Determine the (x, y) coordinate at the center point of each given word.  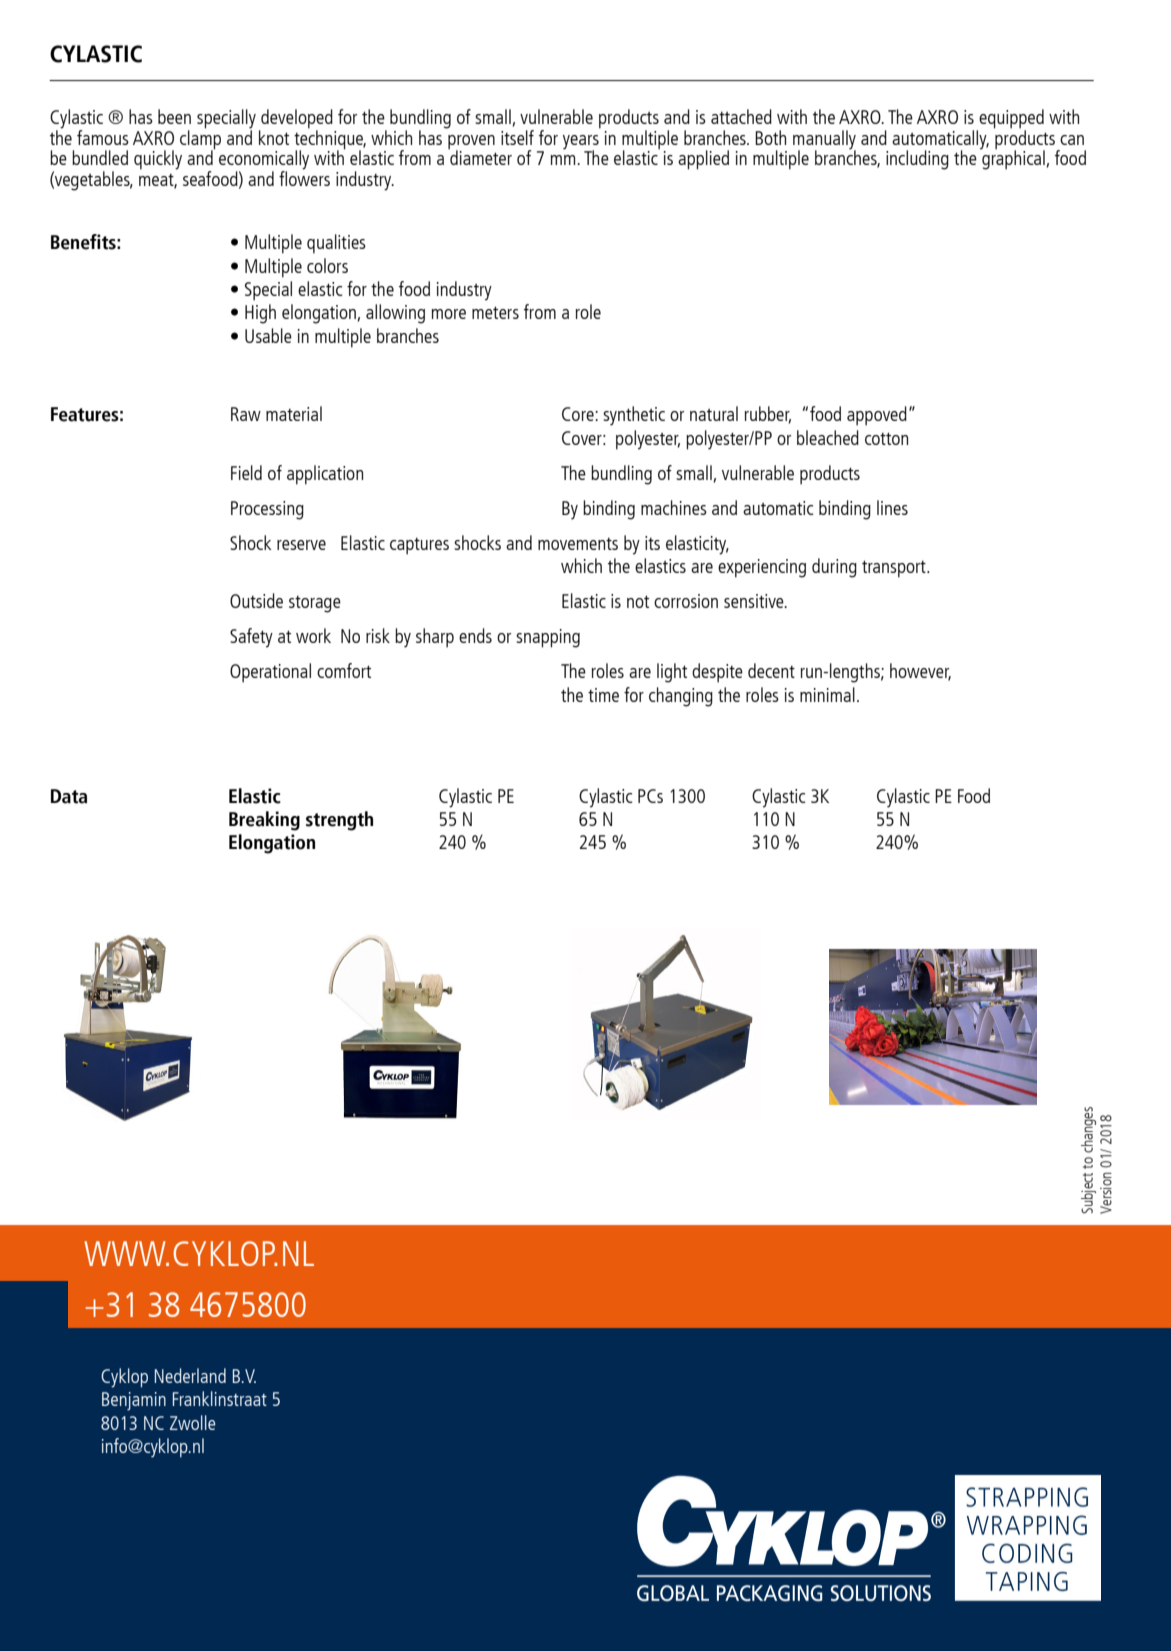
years (581, 143)
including (917, 160)
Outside (256, 600)
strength (339, 821)
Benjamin (134, 1401)
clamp (200, 139)
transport (895, 569)
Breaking (264, 821)
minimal (827, 694)
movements (578, 544)
